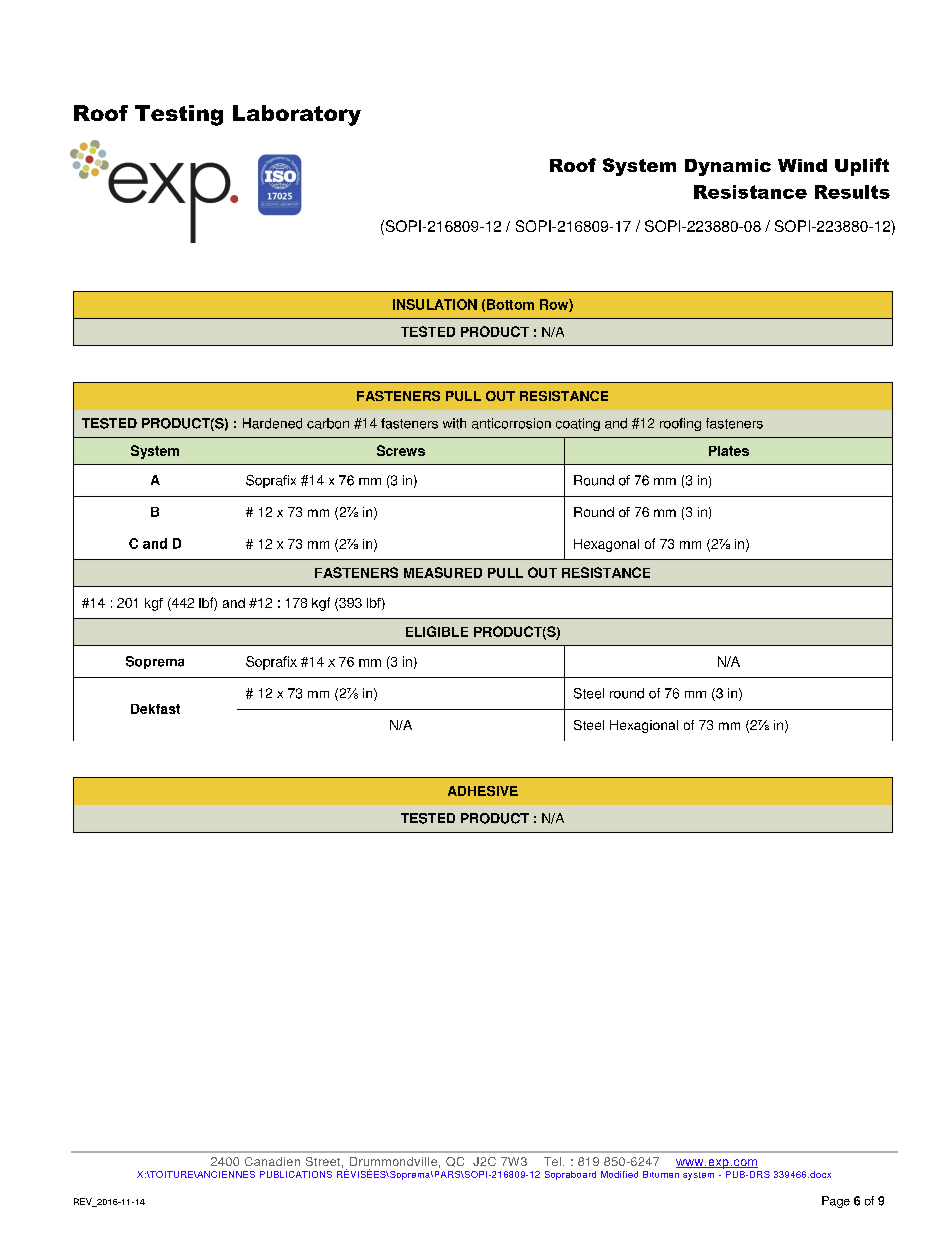 Image resolution: width=952 pixels, height=1233 pixels. I want to click on Hardened, so click(272, 423).
